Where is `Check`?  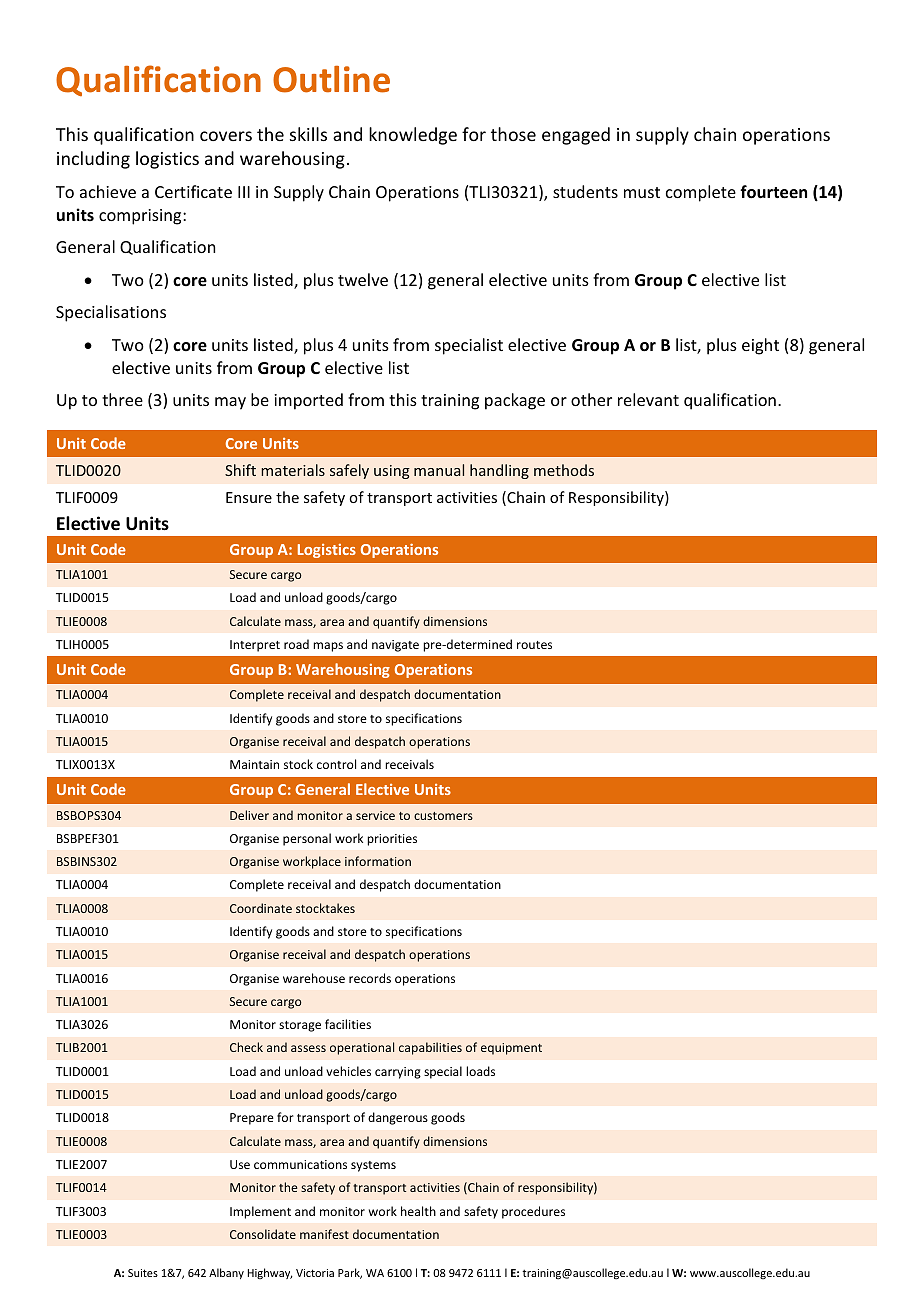
Check is located at coordinates (246, 1047).
